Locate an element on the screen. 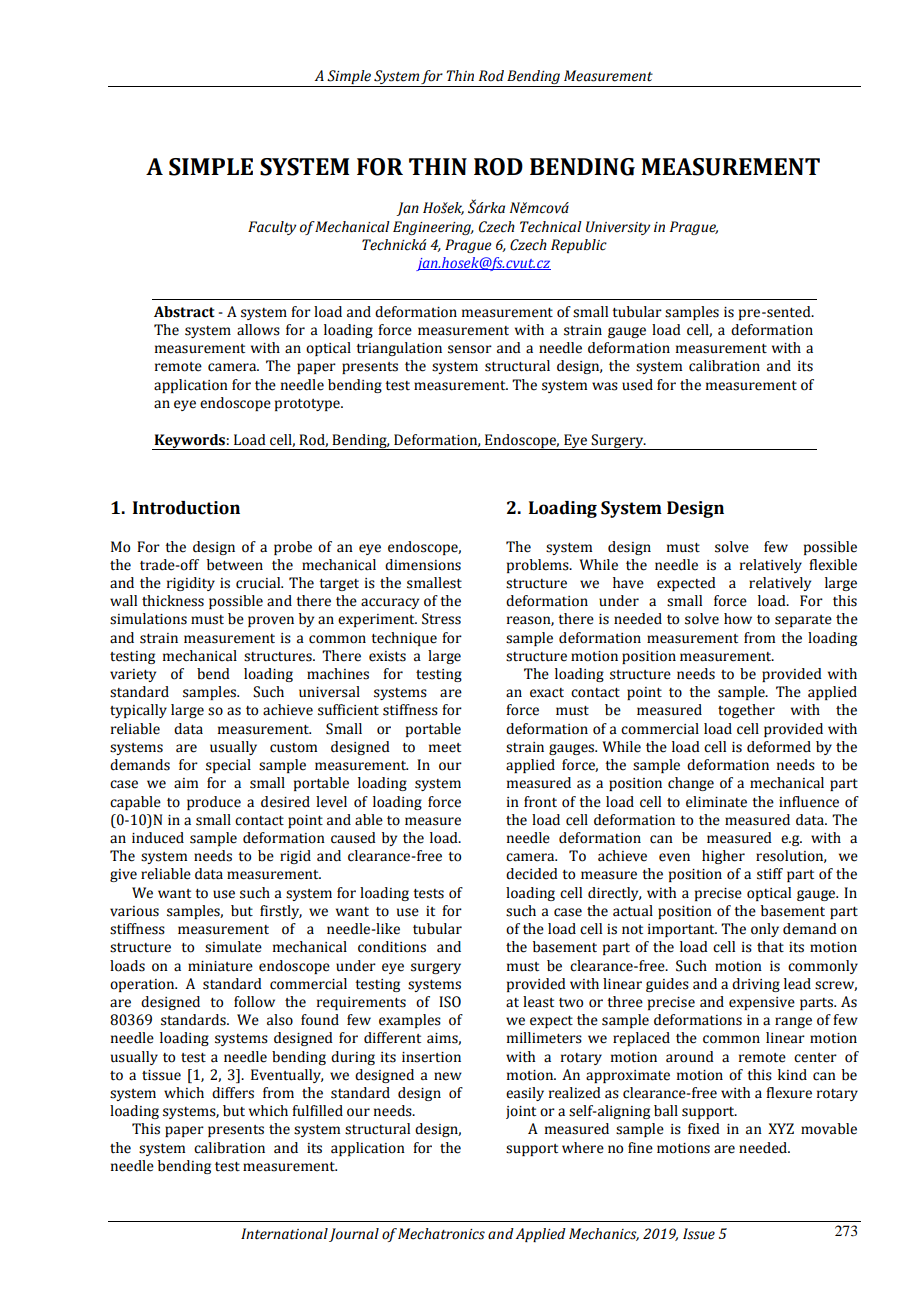  University is located at coordinates (618, 228).
